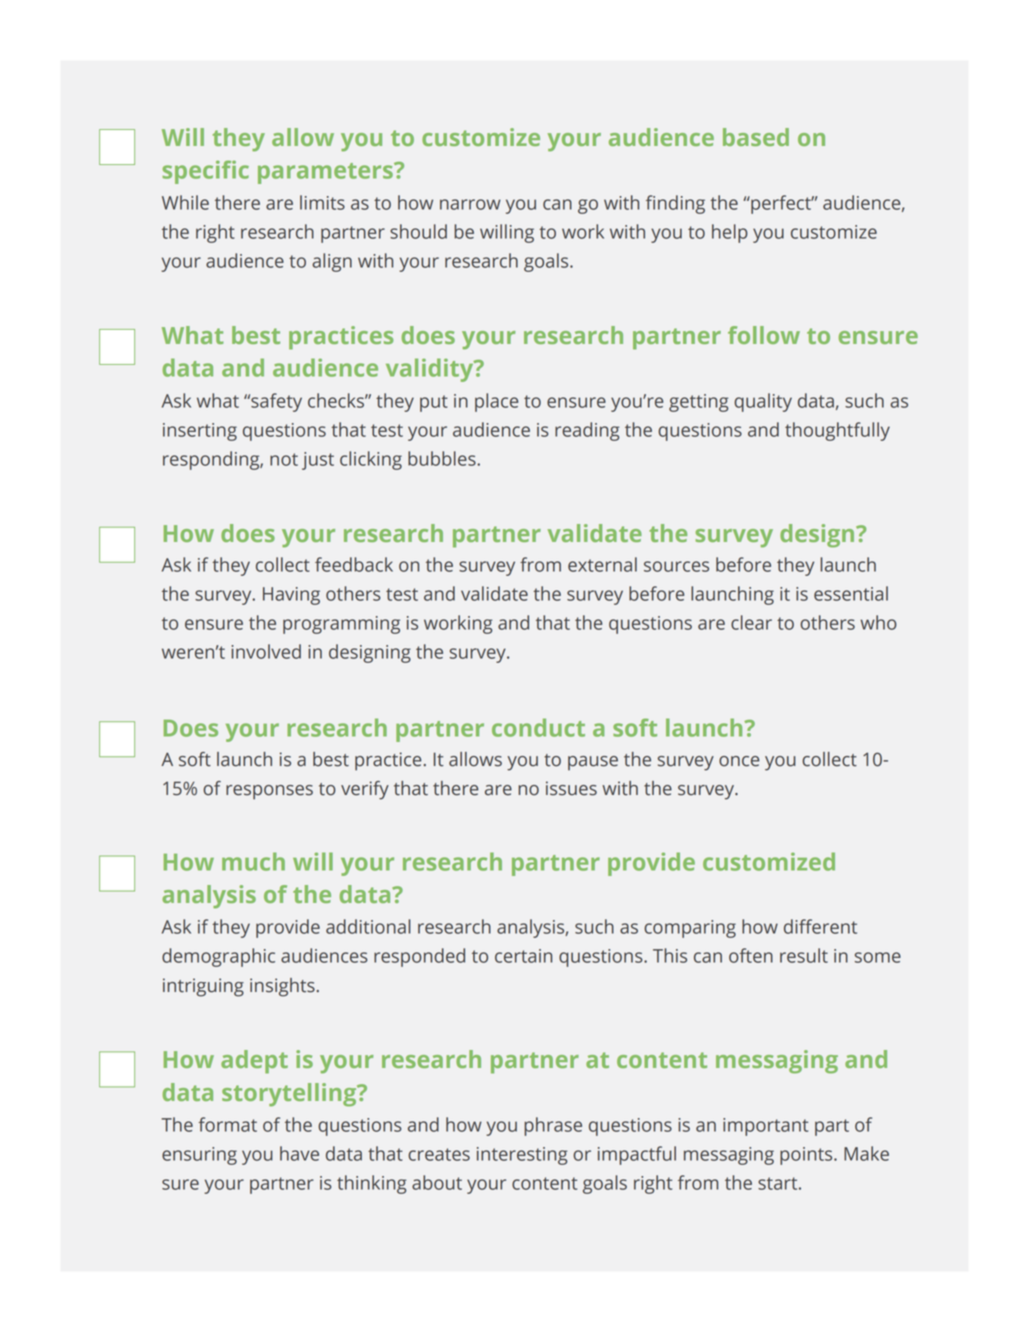 This page has height=1332, width=1029. I want to click on not, so click(284, 459).
